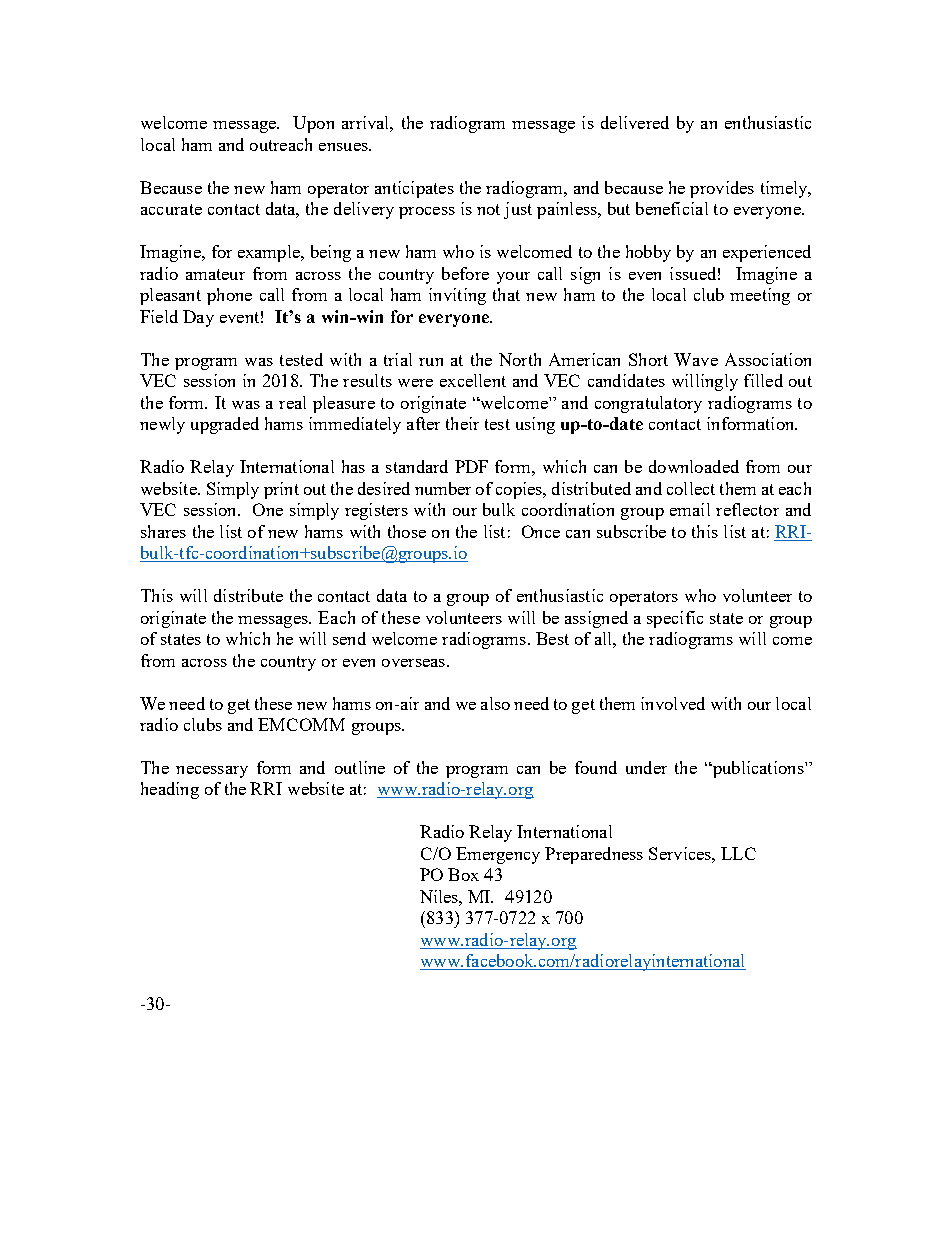  I want to click on provides, so click(722, 189).
